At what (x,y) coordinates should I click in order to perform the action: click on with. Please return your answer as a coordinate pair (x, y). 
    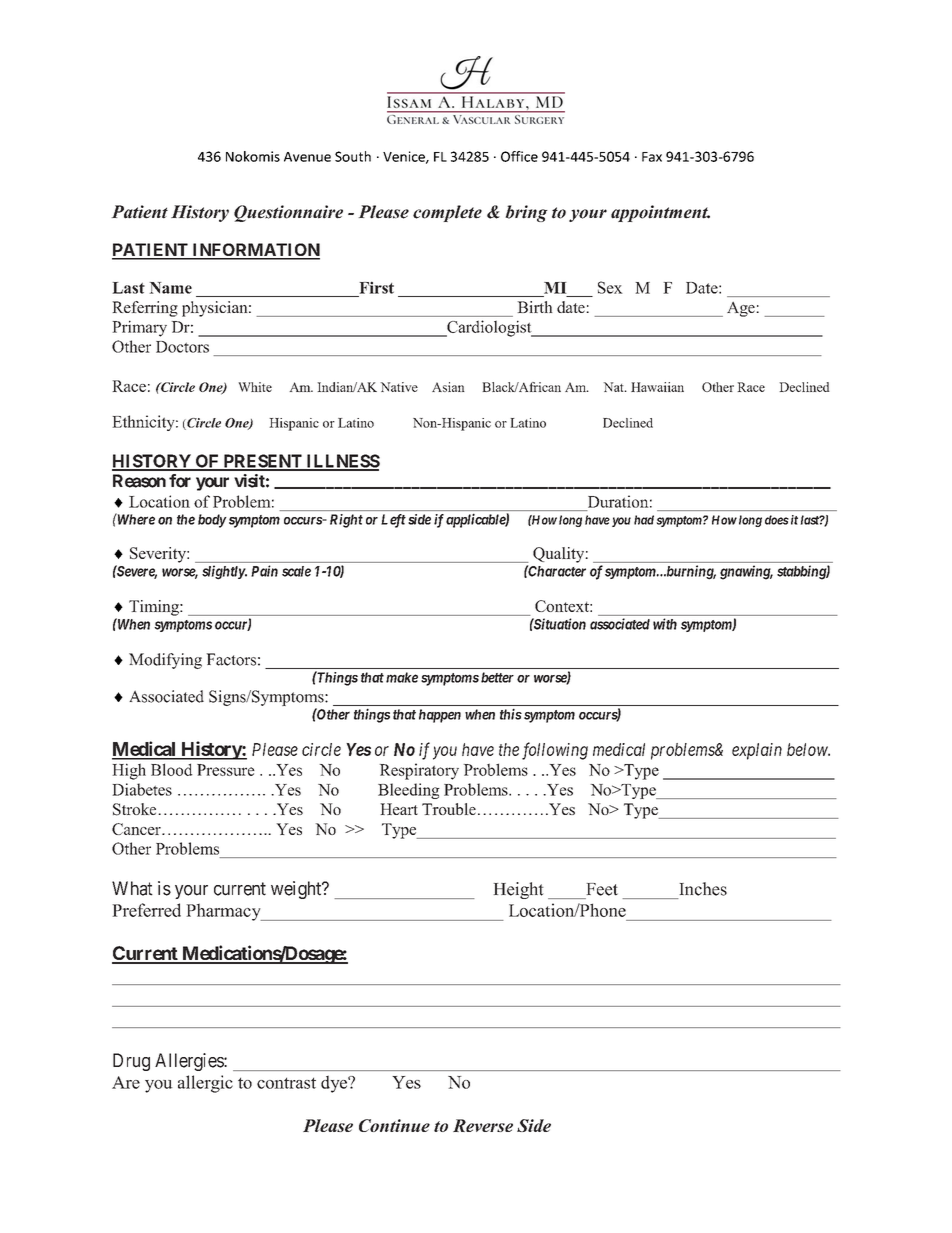
    Looking at the image, I should click on (665, 624).
